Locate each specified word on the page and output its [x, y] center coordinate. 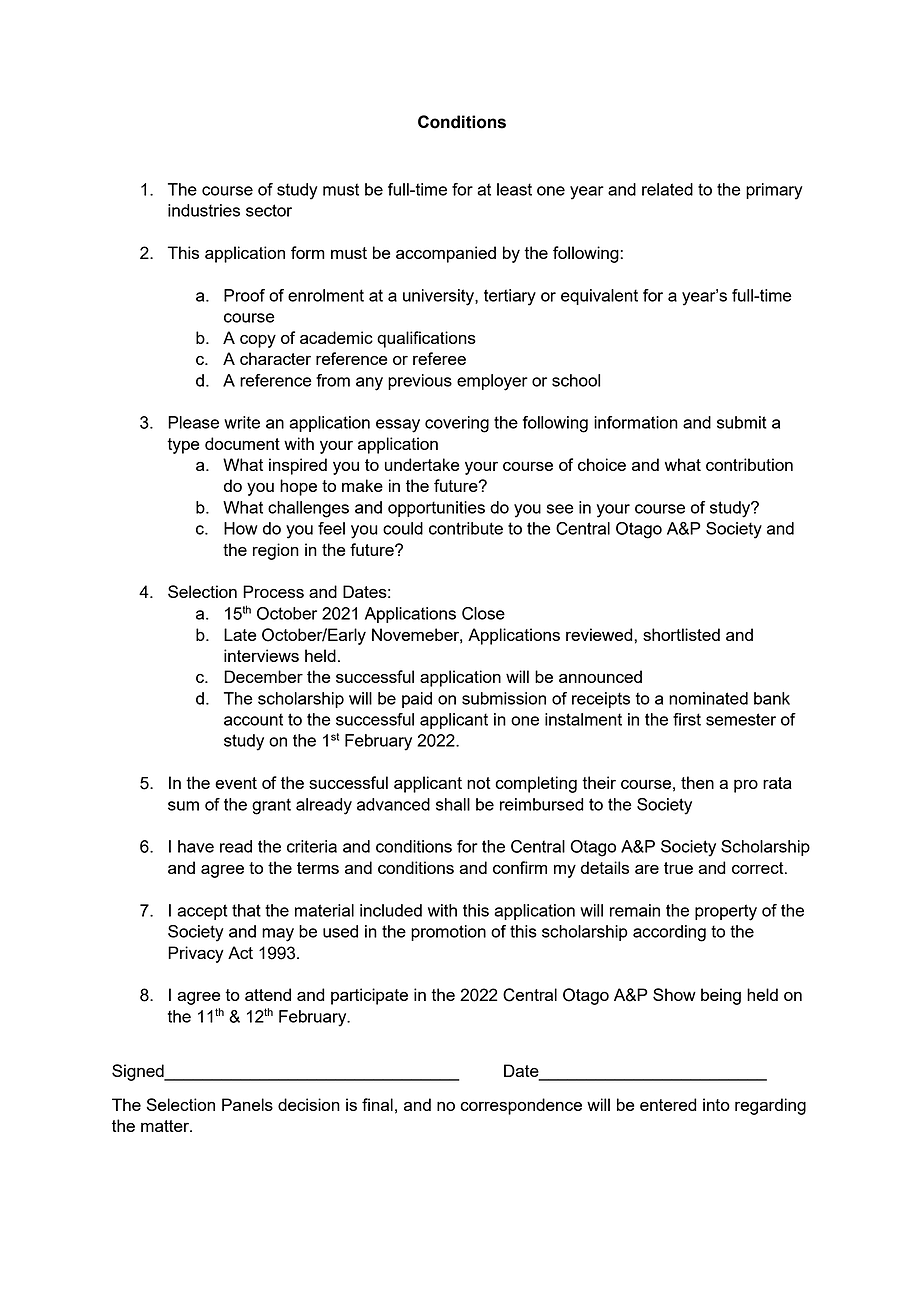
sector [269, 210]
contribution [749, 464]
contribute [466, 528]
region [276, 551]
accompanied [446, 254]
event [236, 783]
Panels [247, 1104]
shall [453, 804]
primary [774, 191]
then [697, 782]
